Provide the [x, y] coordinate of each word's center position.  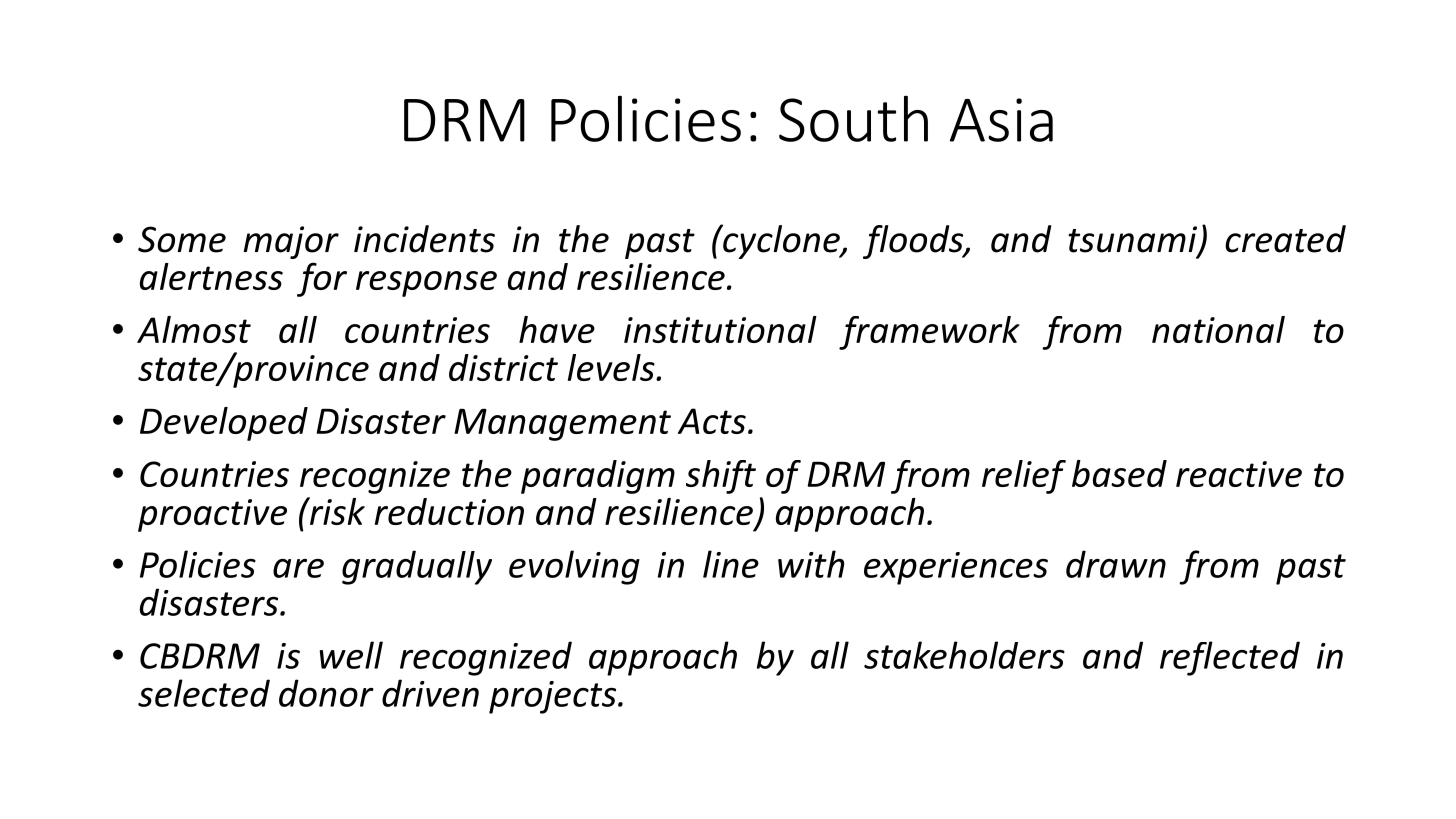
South [853, 118]
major [291, 242]
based [1119, 473]
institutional [720, 329]
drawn [1116, 564]
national [1218, 329]
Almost [194, 329]
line [731, 564]
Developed [224, 424]
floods [914, 242]
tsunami [1134, 240]
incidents [424, 239]
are [298, 568]
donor [326, 693]
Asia [1001, 120]
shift [721, 477]
